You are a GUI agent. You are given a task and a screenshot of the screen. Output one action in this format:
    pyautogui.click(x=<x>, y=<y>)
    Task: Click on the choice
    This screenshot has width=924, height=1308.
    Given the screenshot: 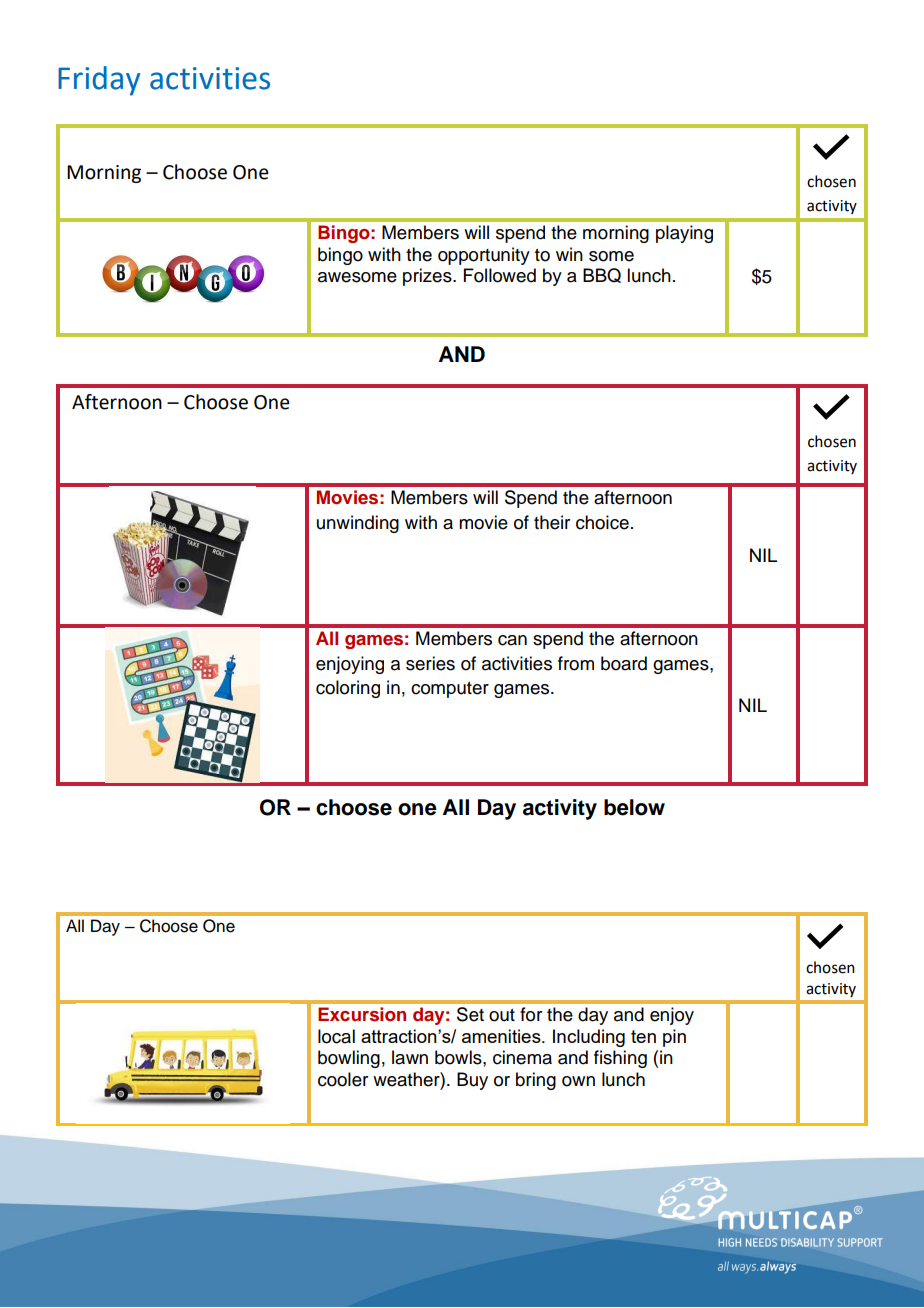 What is the action you would take?
    pyautogui.click(x=602, y=522)
